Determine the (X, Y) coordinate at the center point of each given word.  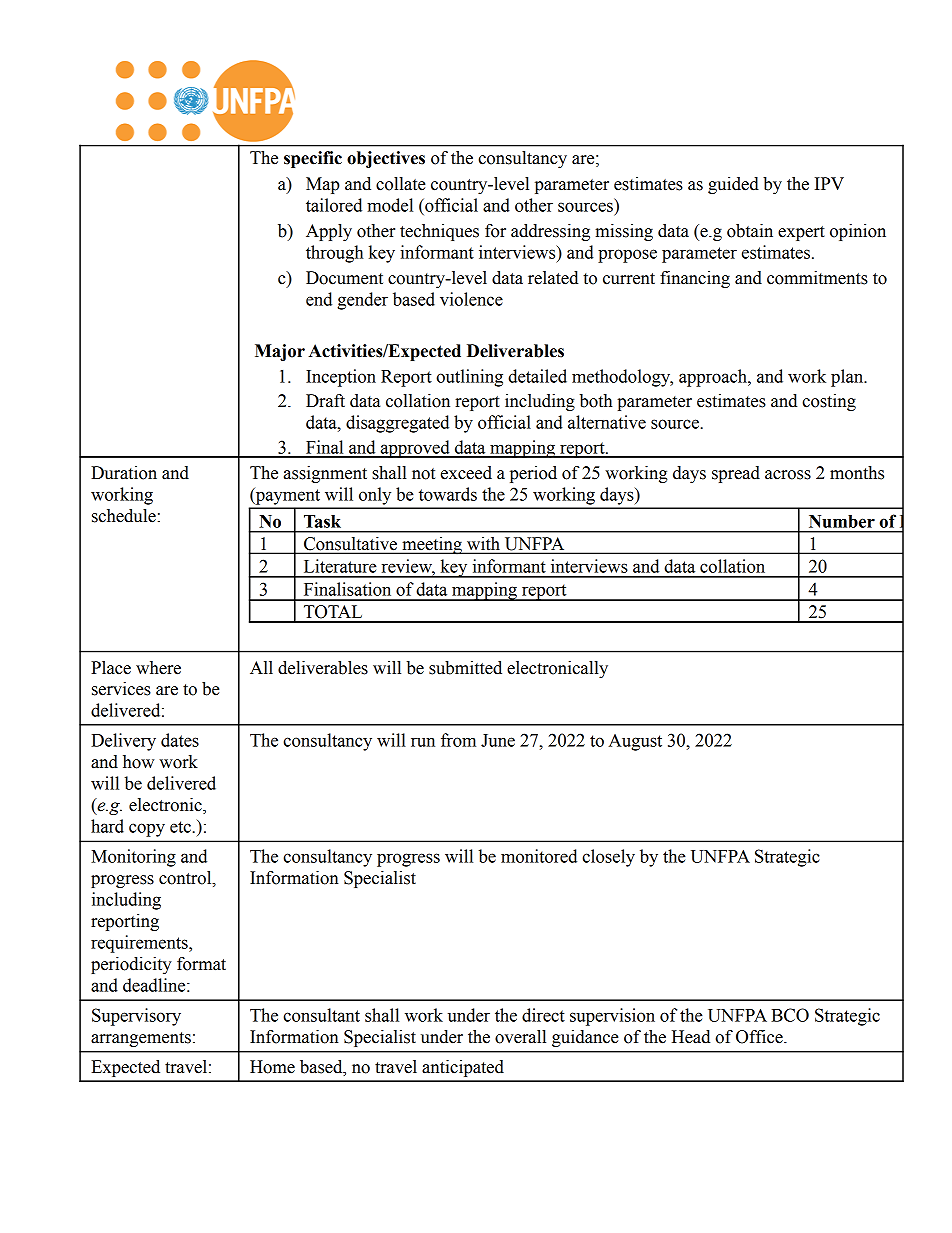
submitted (465, 668)
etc (180, 827)
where (158, 668)
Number (842, 521)
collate (401, 184)
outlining (469, 378)
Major (280, 352)
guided (733, 185)
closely (608, 858)
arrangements (141, 1039)
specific (313, 159)
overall (520, 1037)
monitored (539, 856)
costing (829, 402)
